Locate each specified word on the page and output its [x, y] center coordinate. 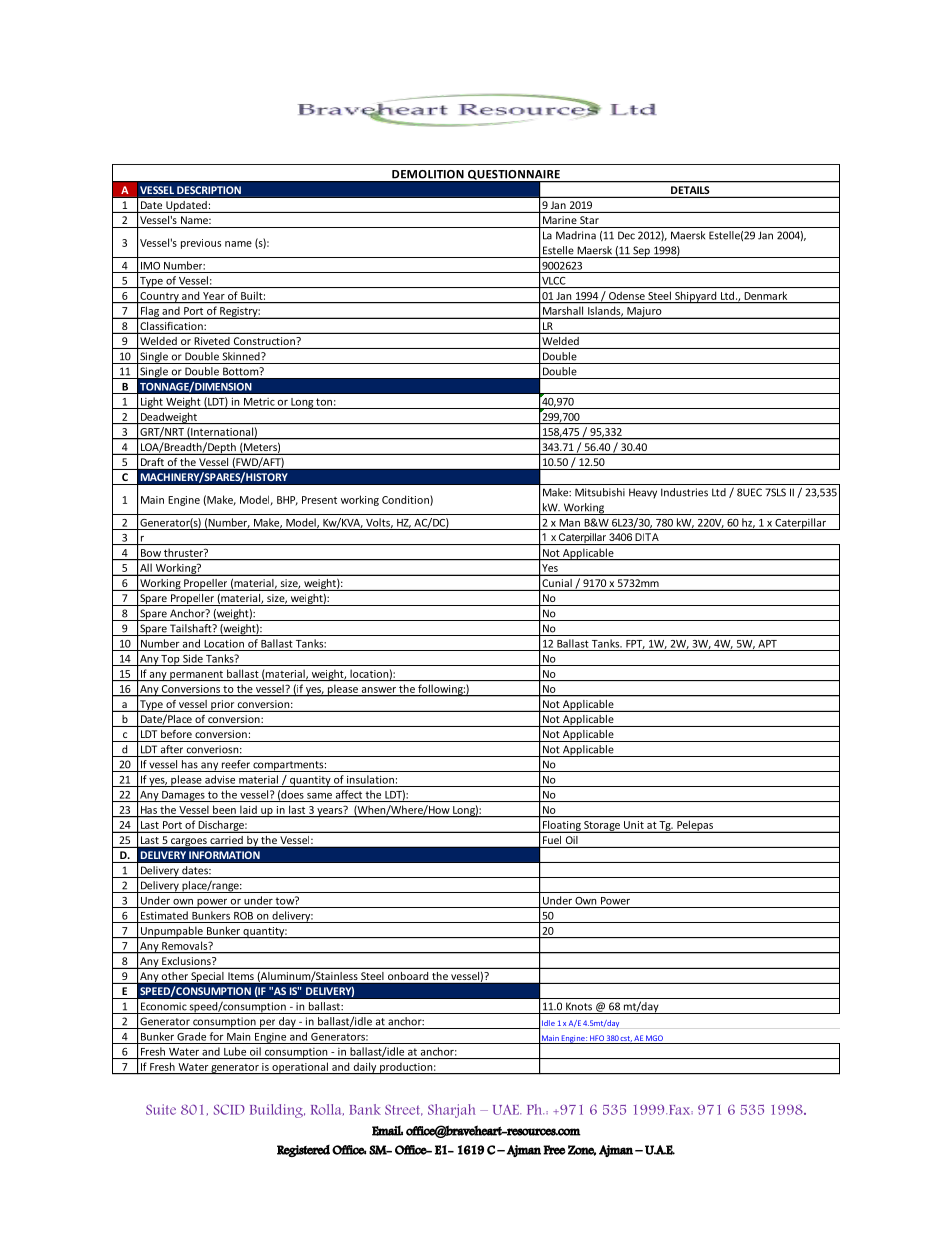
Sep [641, 252]
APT [767, 644]
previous [201, 244]
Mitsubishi [600, 492]
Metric [259, 402]
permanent [196, 676]
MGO [654, 1039]
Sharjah [451, 1111]
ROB [243, 916]
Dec [626, 235]
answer [379, 690]
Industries [684, 492]
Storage [602, 827]
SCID [229, 1109]
